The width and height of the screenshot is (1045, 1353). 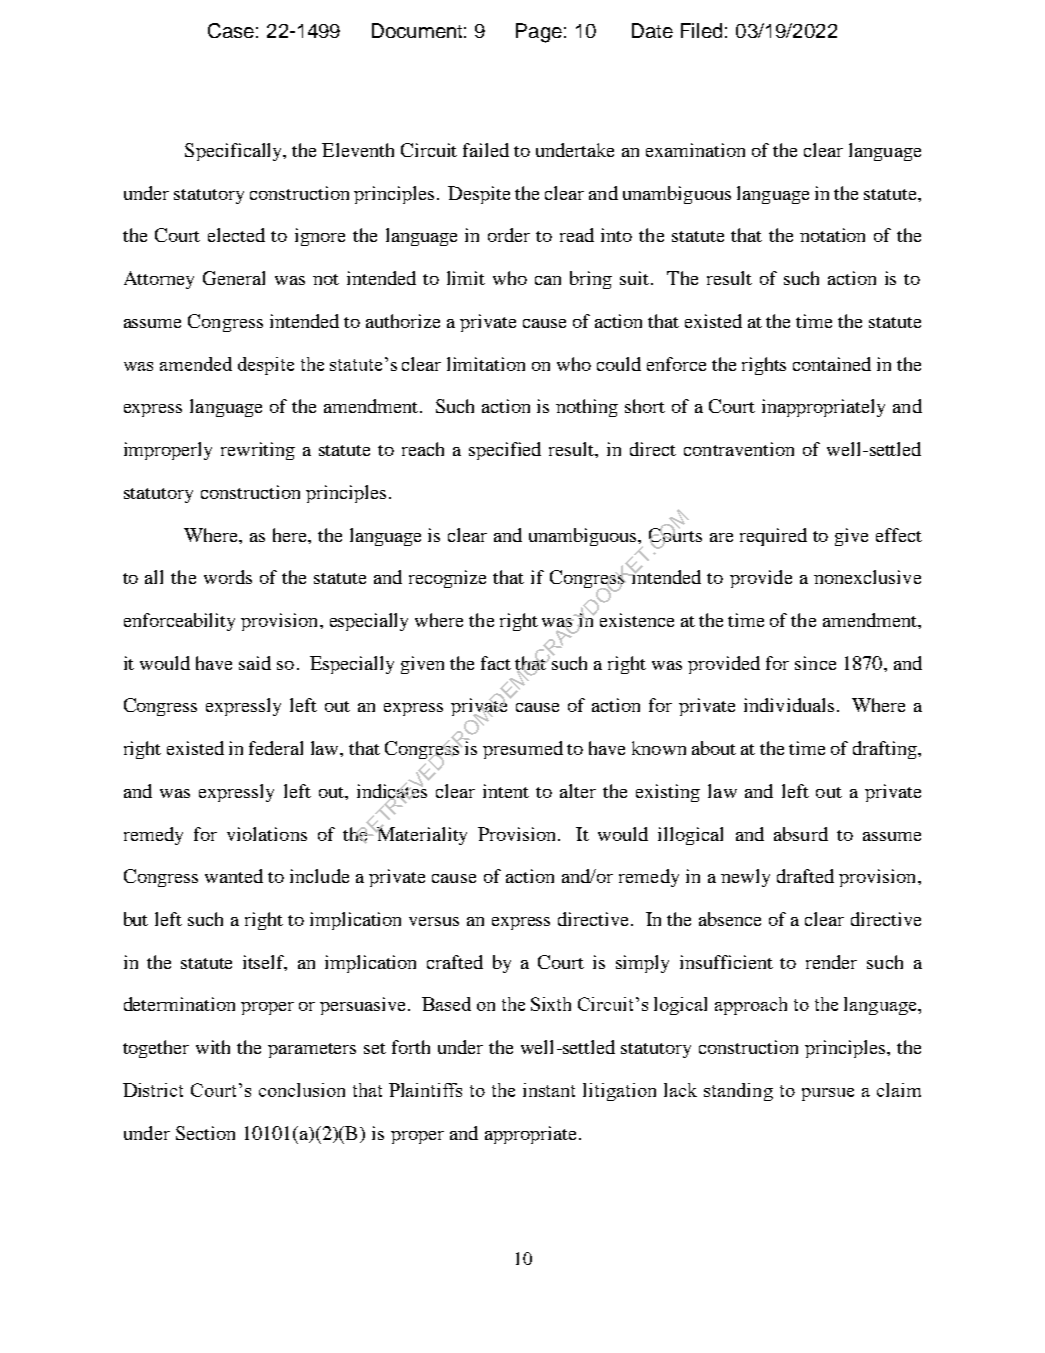 I want to click on Case, so click(x=231, y=30).
